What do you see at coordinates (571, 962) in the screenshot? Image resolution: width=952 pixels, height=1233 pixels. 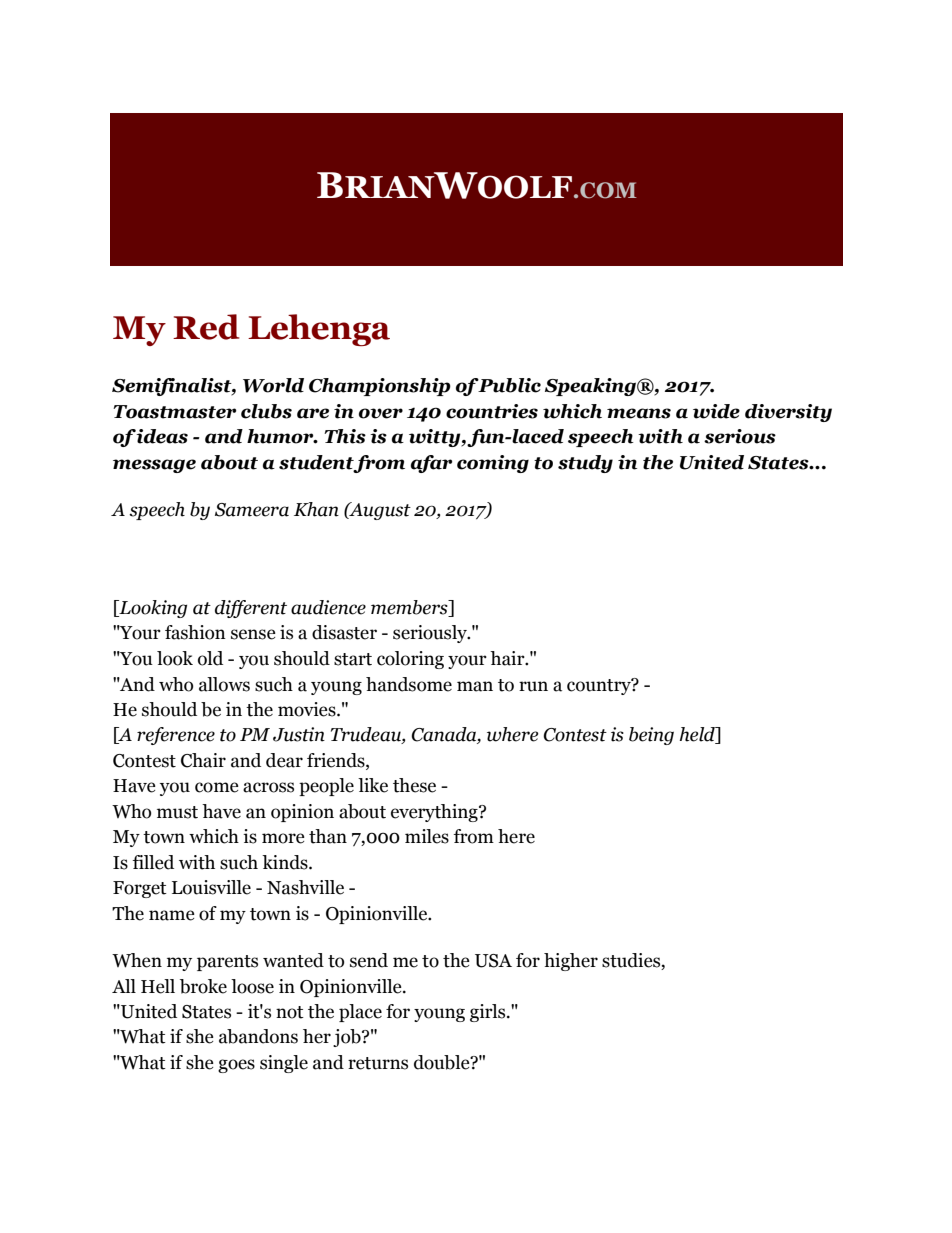 I see `higher` at bounding box center [571, 962].
